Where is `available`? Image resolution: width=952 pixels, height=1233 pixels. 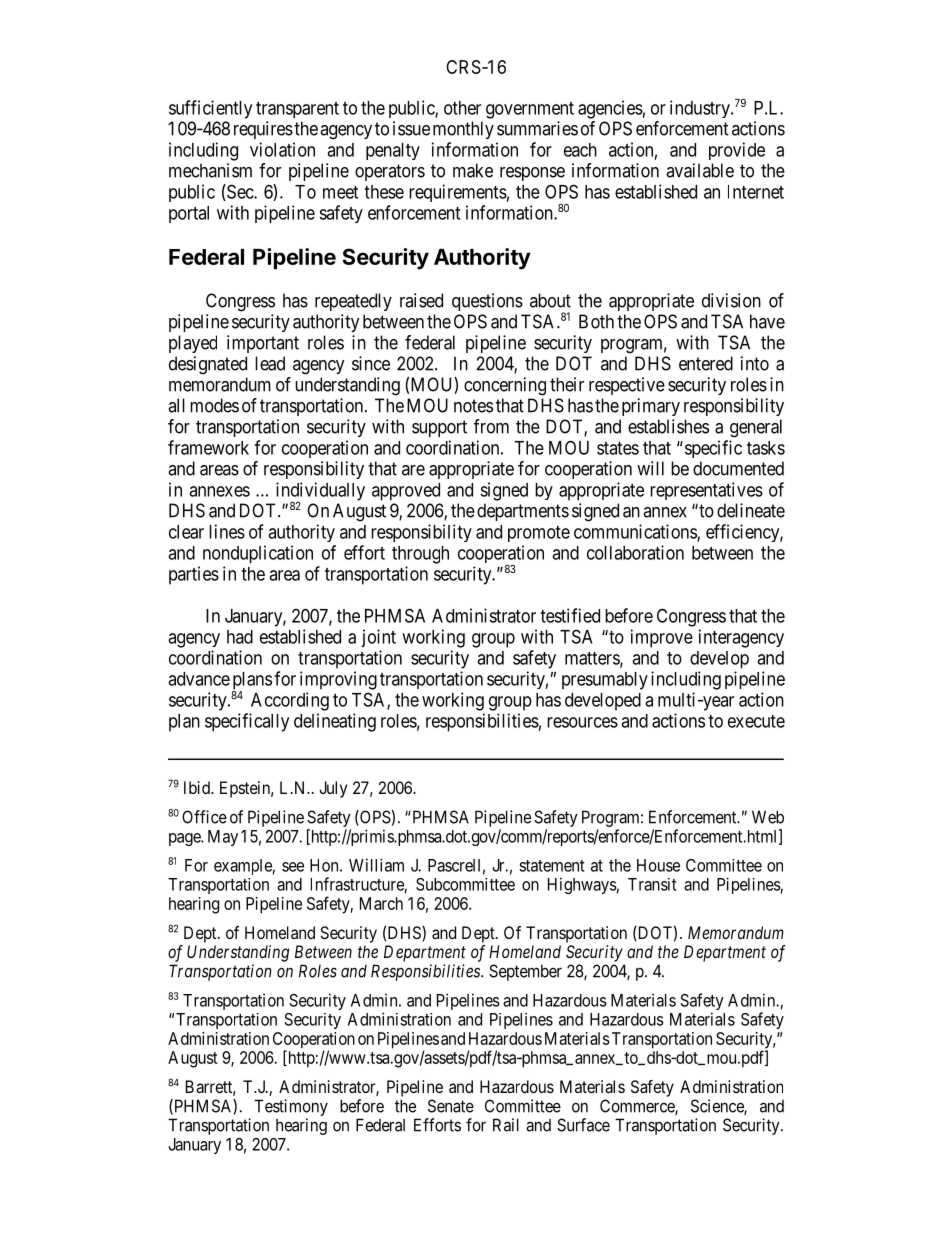
available is located at coordinates (700, 170).
